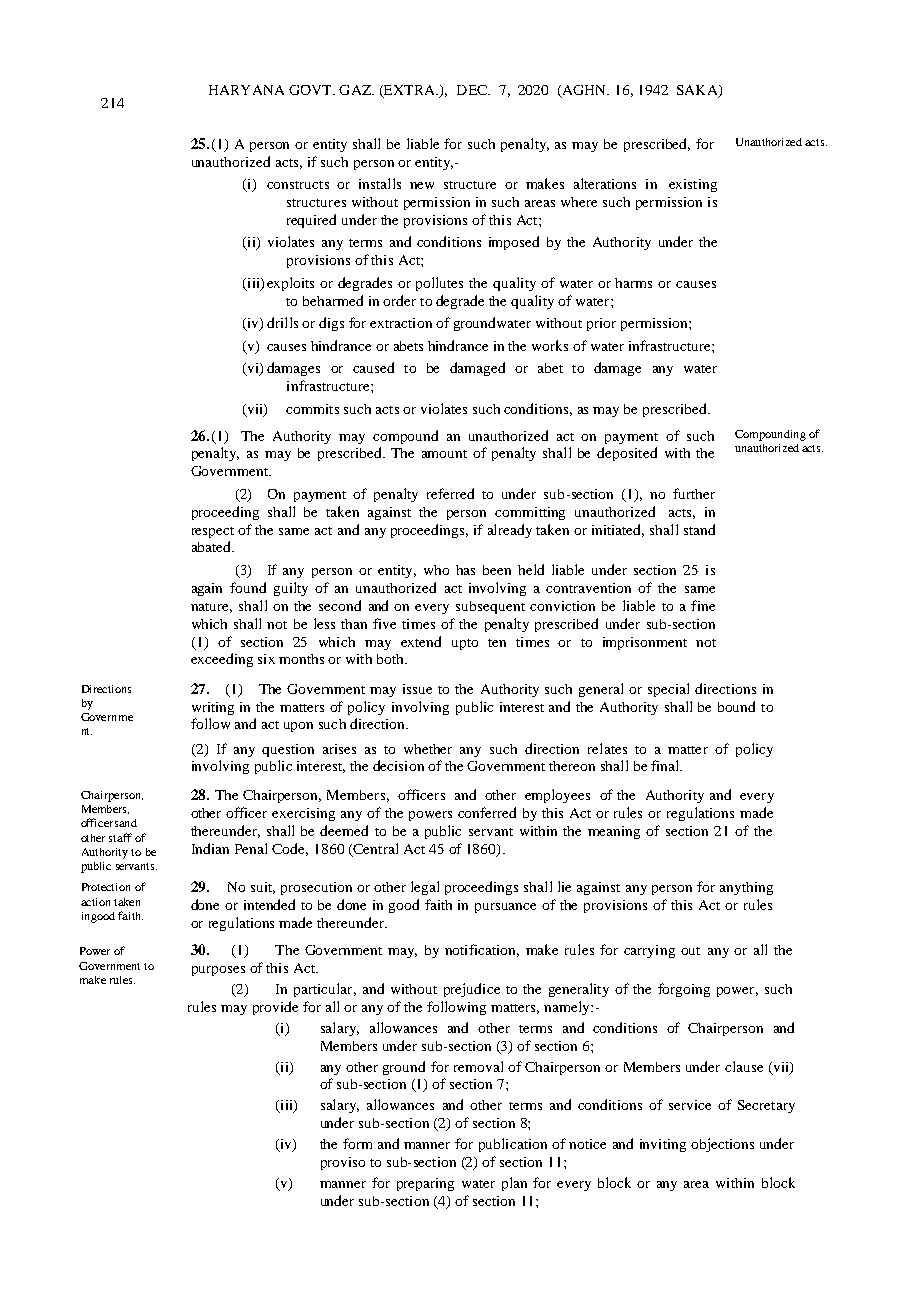  What do you see at coordinates (246, 90) in the screenshot?
I see `HARYANA` at bounding box center [246, 90].
